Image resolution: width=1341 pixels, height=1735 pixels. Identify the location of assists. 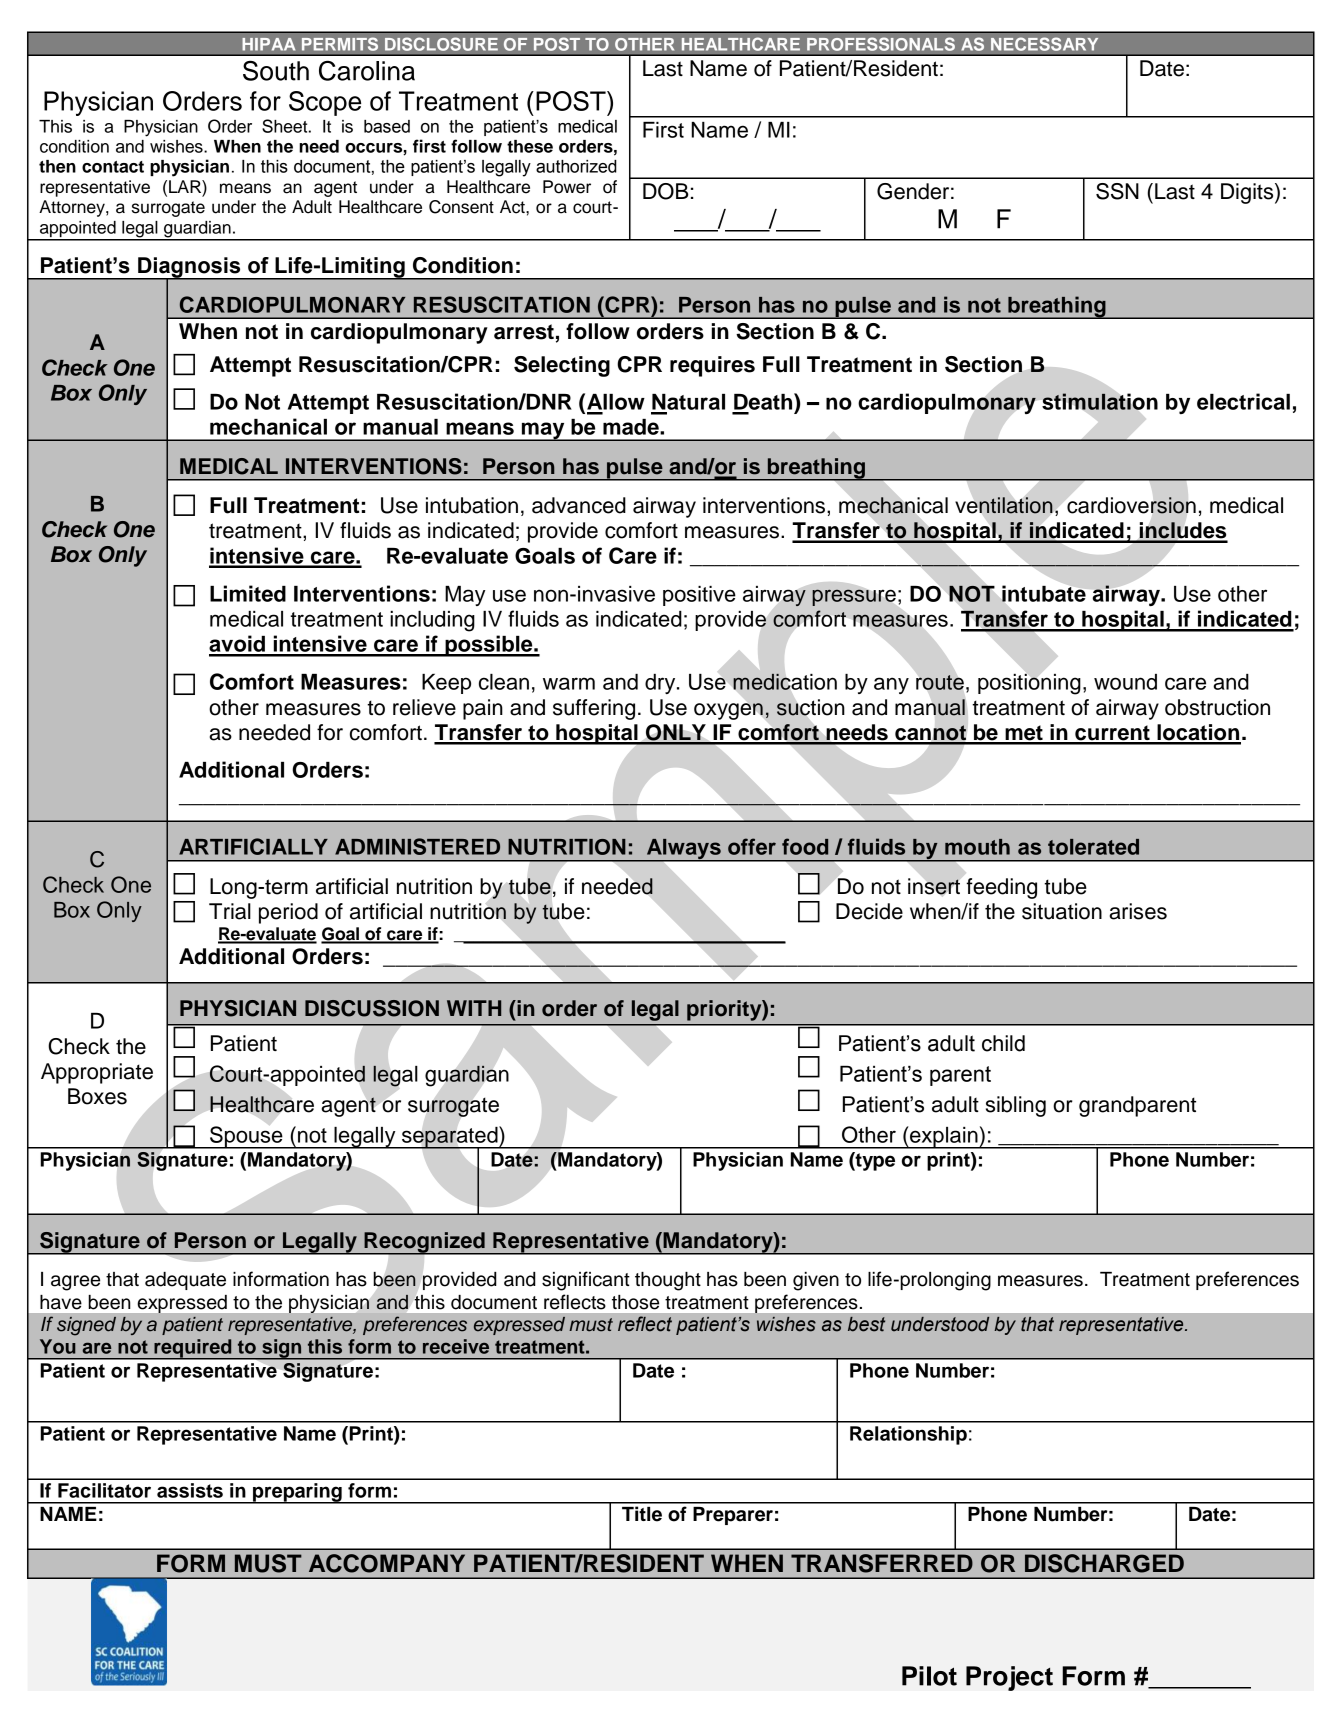
(190, 1490).
